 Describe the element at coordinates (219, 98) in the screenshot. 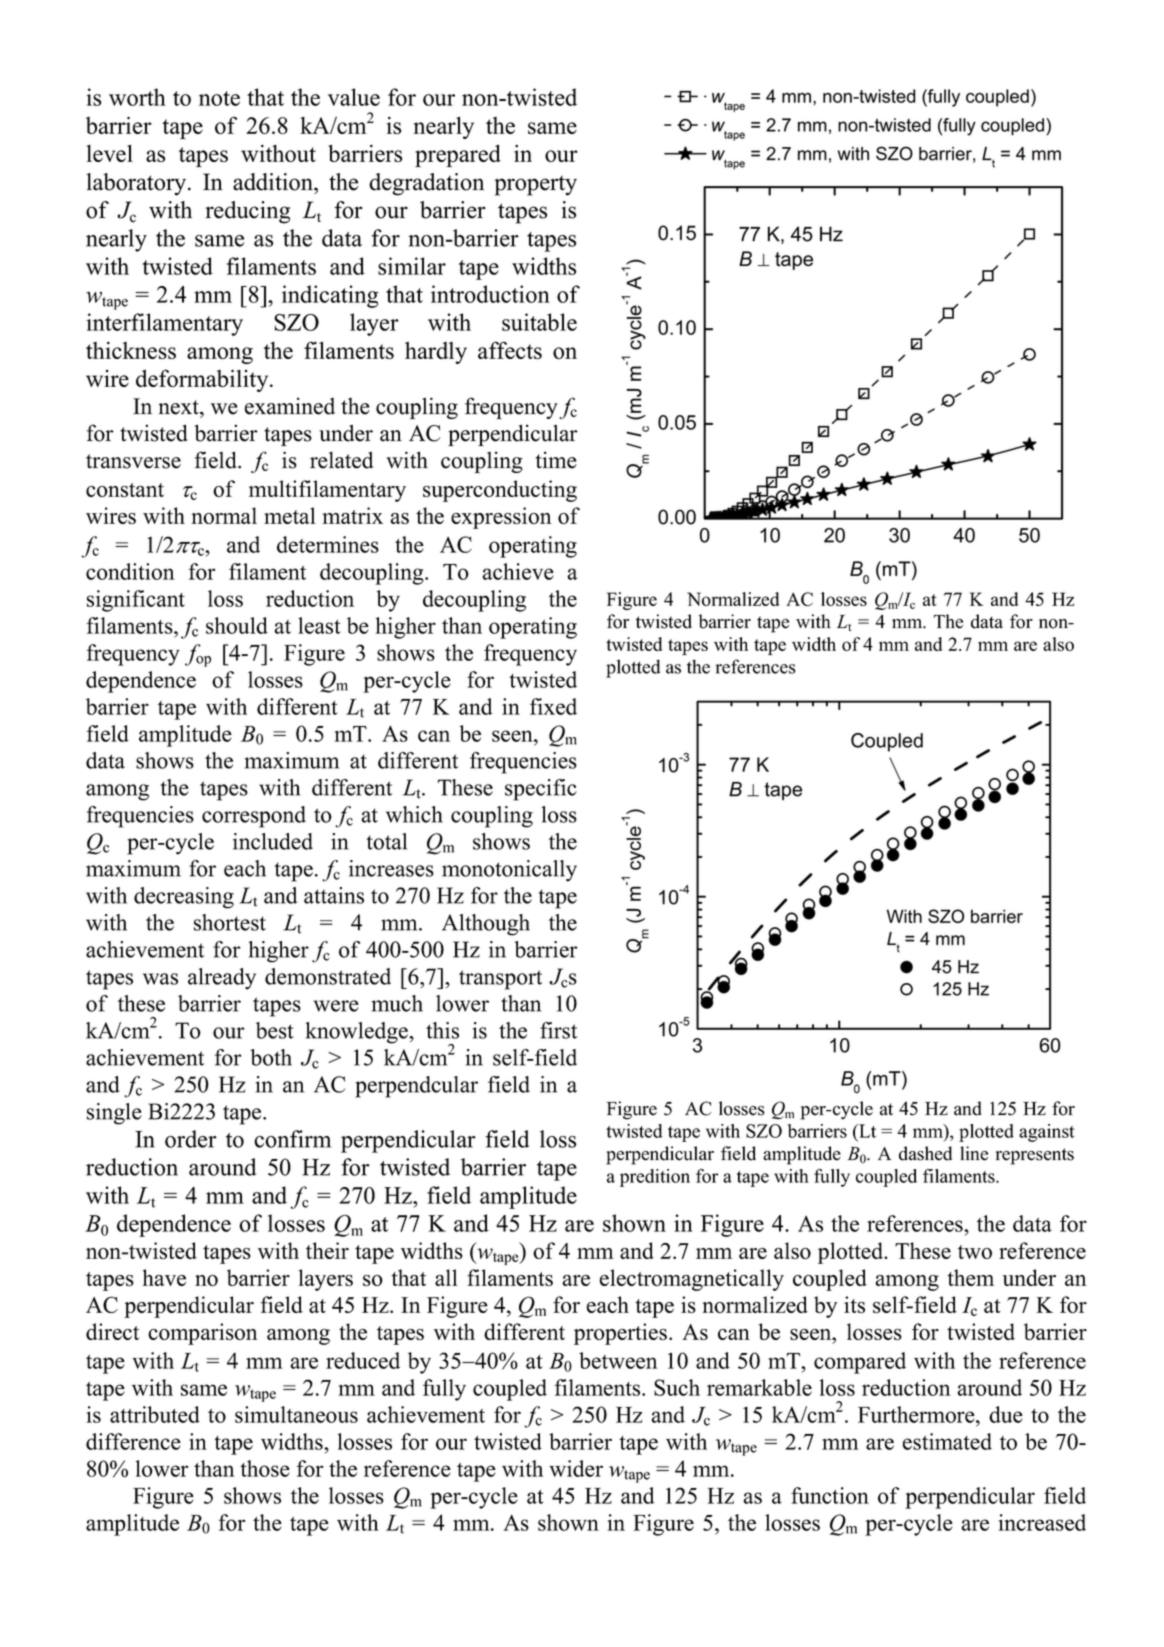

I see `note` at that location.
